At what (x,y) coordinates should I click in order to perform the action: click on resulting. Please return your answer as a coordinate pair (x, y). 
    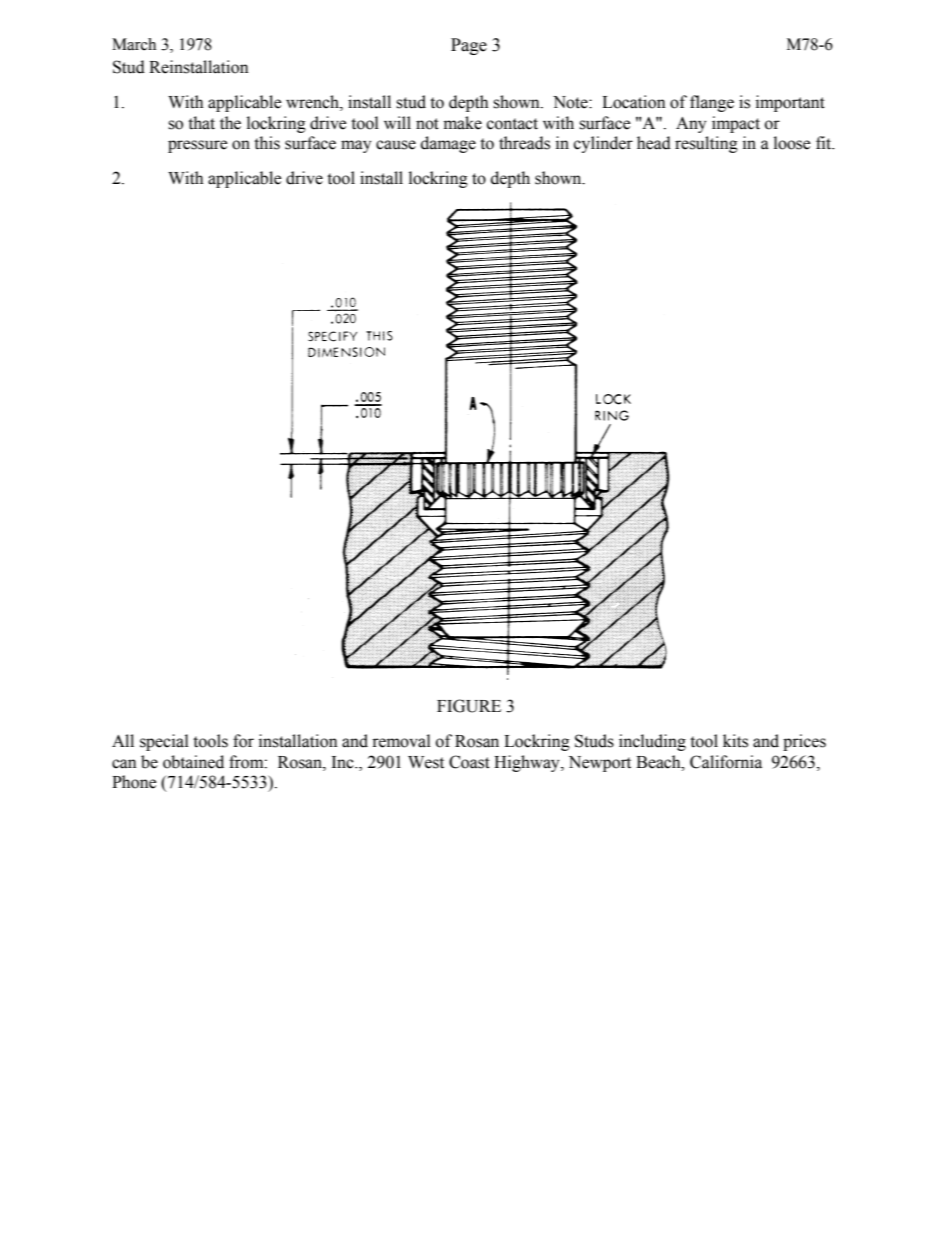
    Looking at the image, I should click on (706, 144).
